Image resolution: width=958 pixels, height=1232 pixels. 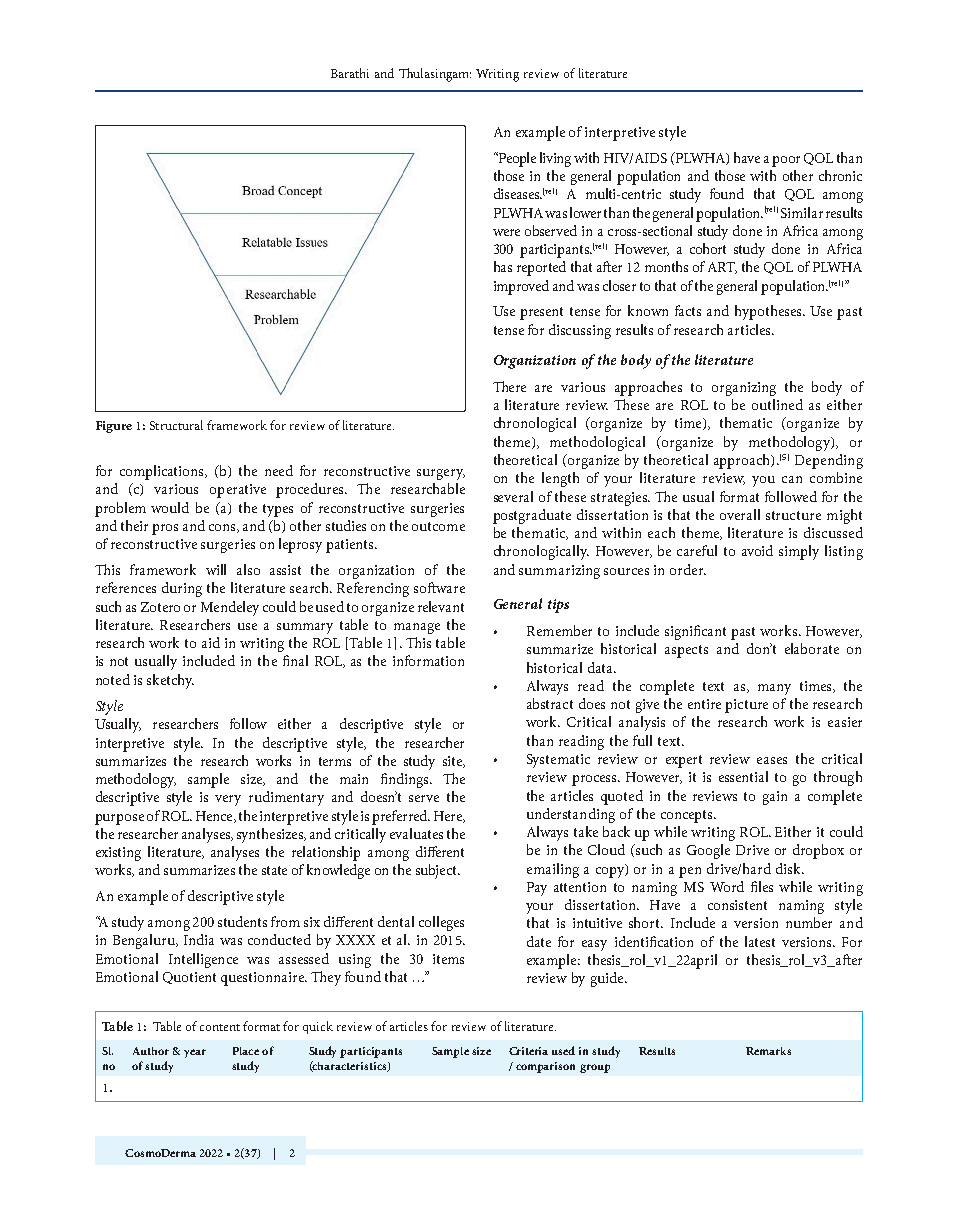 What do you see at coordinates (506, 232) in the screenshot?
I see `were` at bounding box center [506, 232].
